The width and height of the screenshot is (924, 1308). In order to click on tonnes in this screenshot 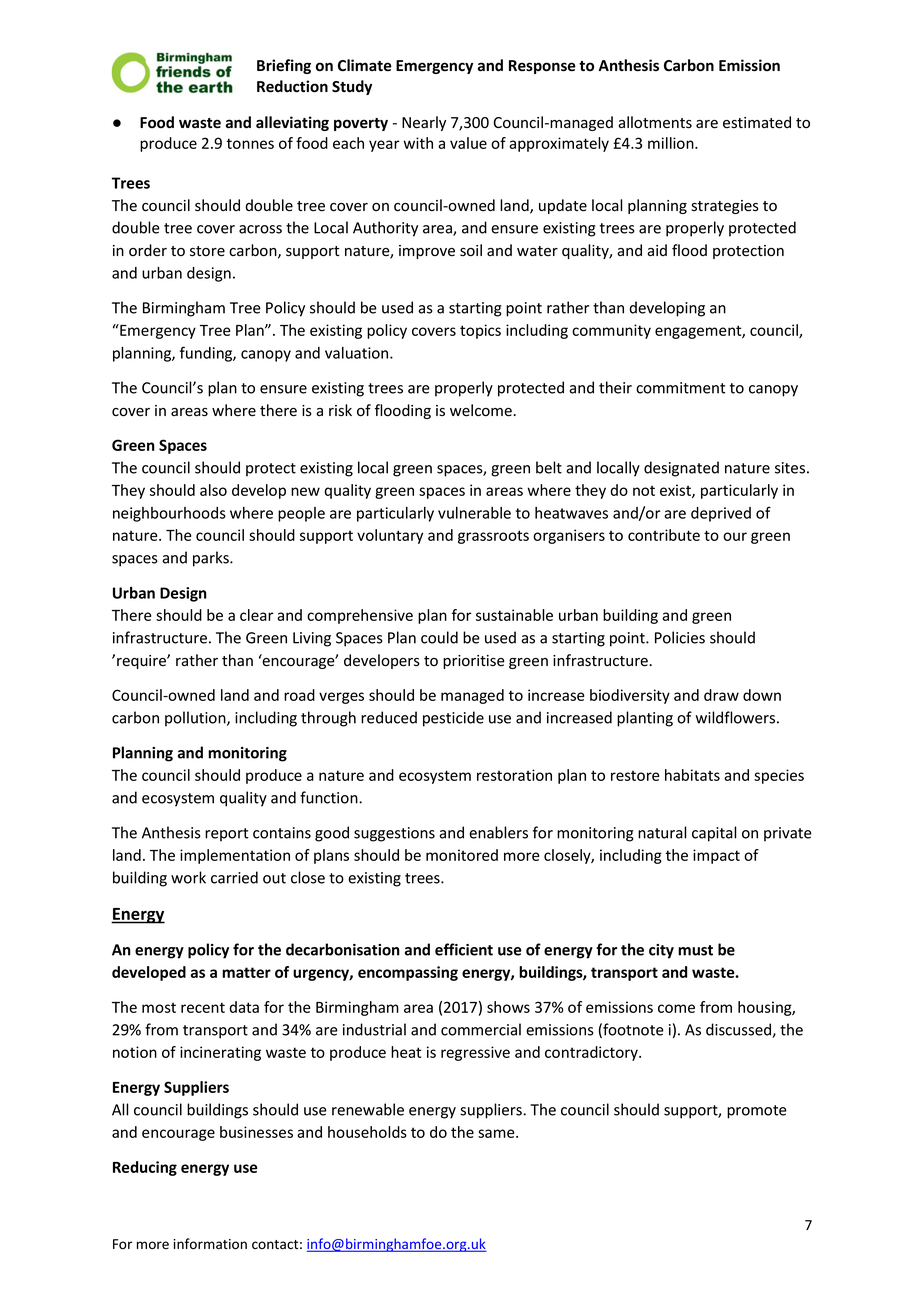, I will do `click(250, 143)`.
